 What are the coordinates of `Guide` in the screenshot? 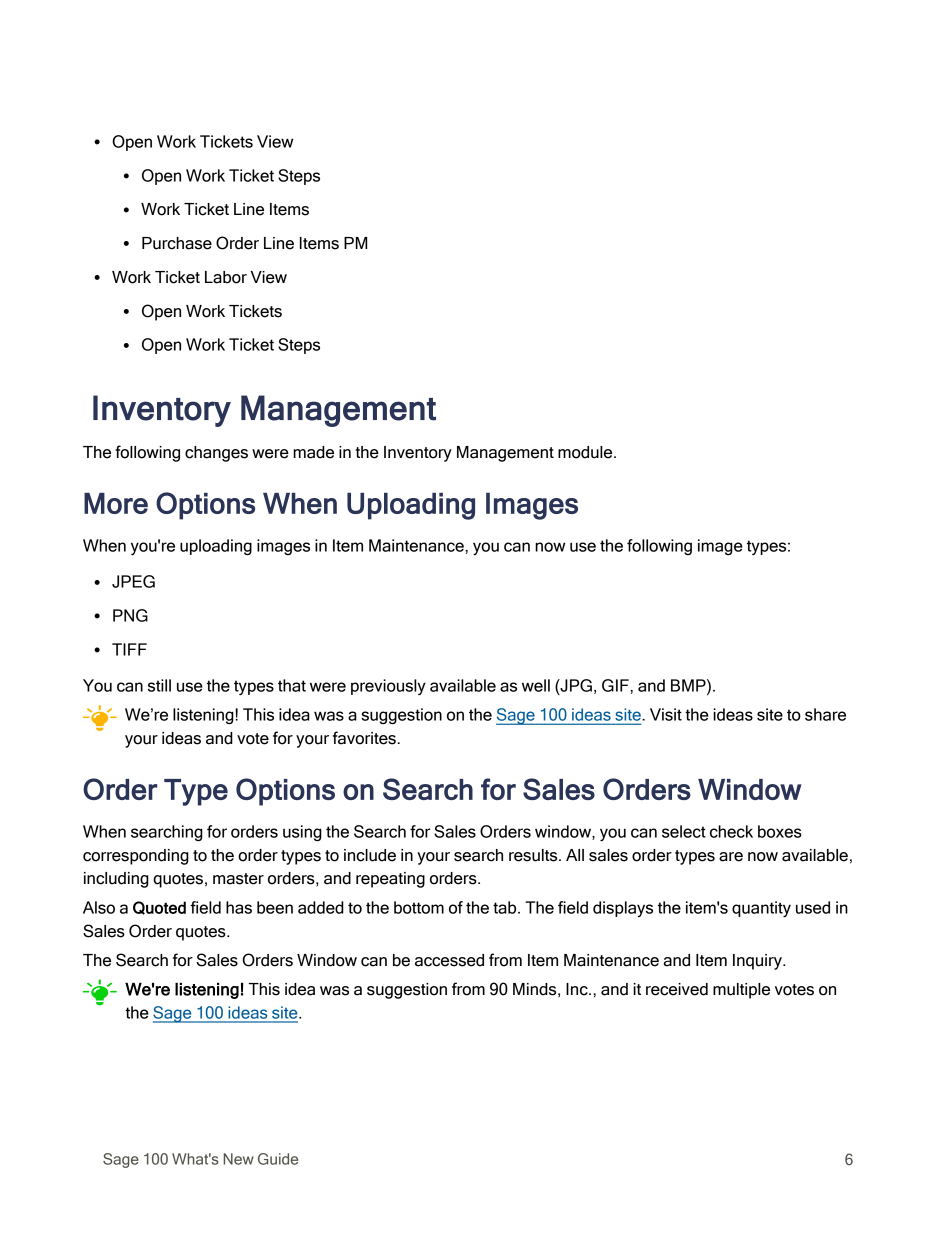 It's located at (278, 1159).
